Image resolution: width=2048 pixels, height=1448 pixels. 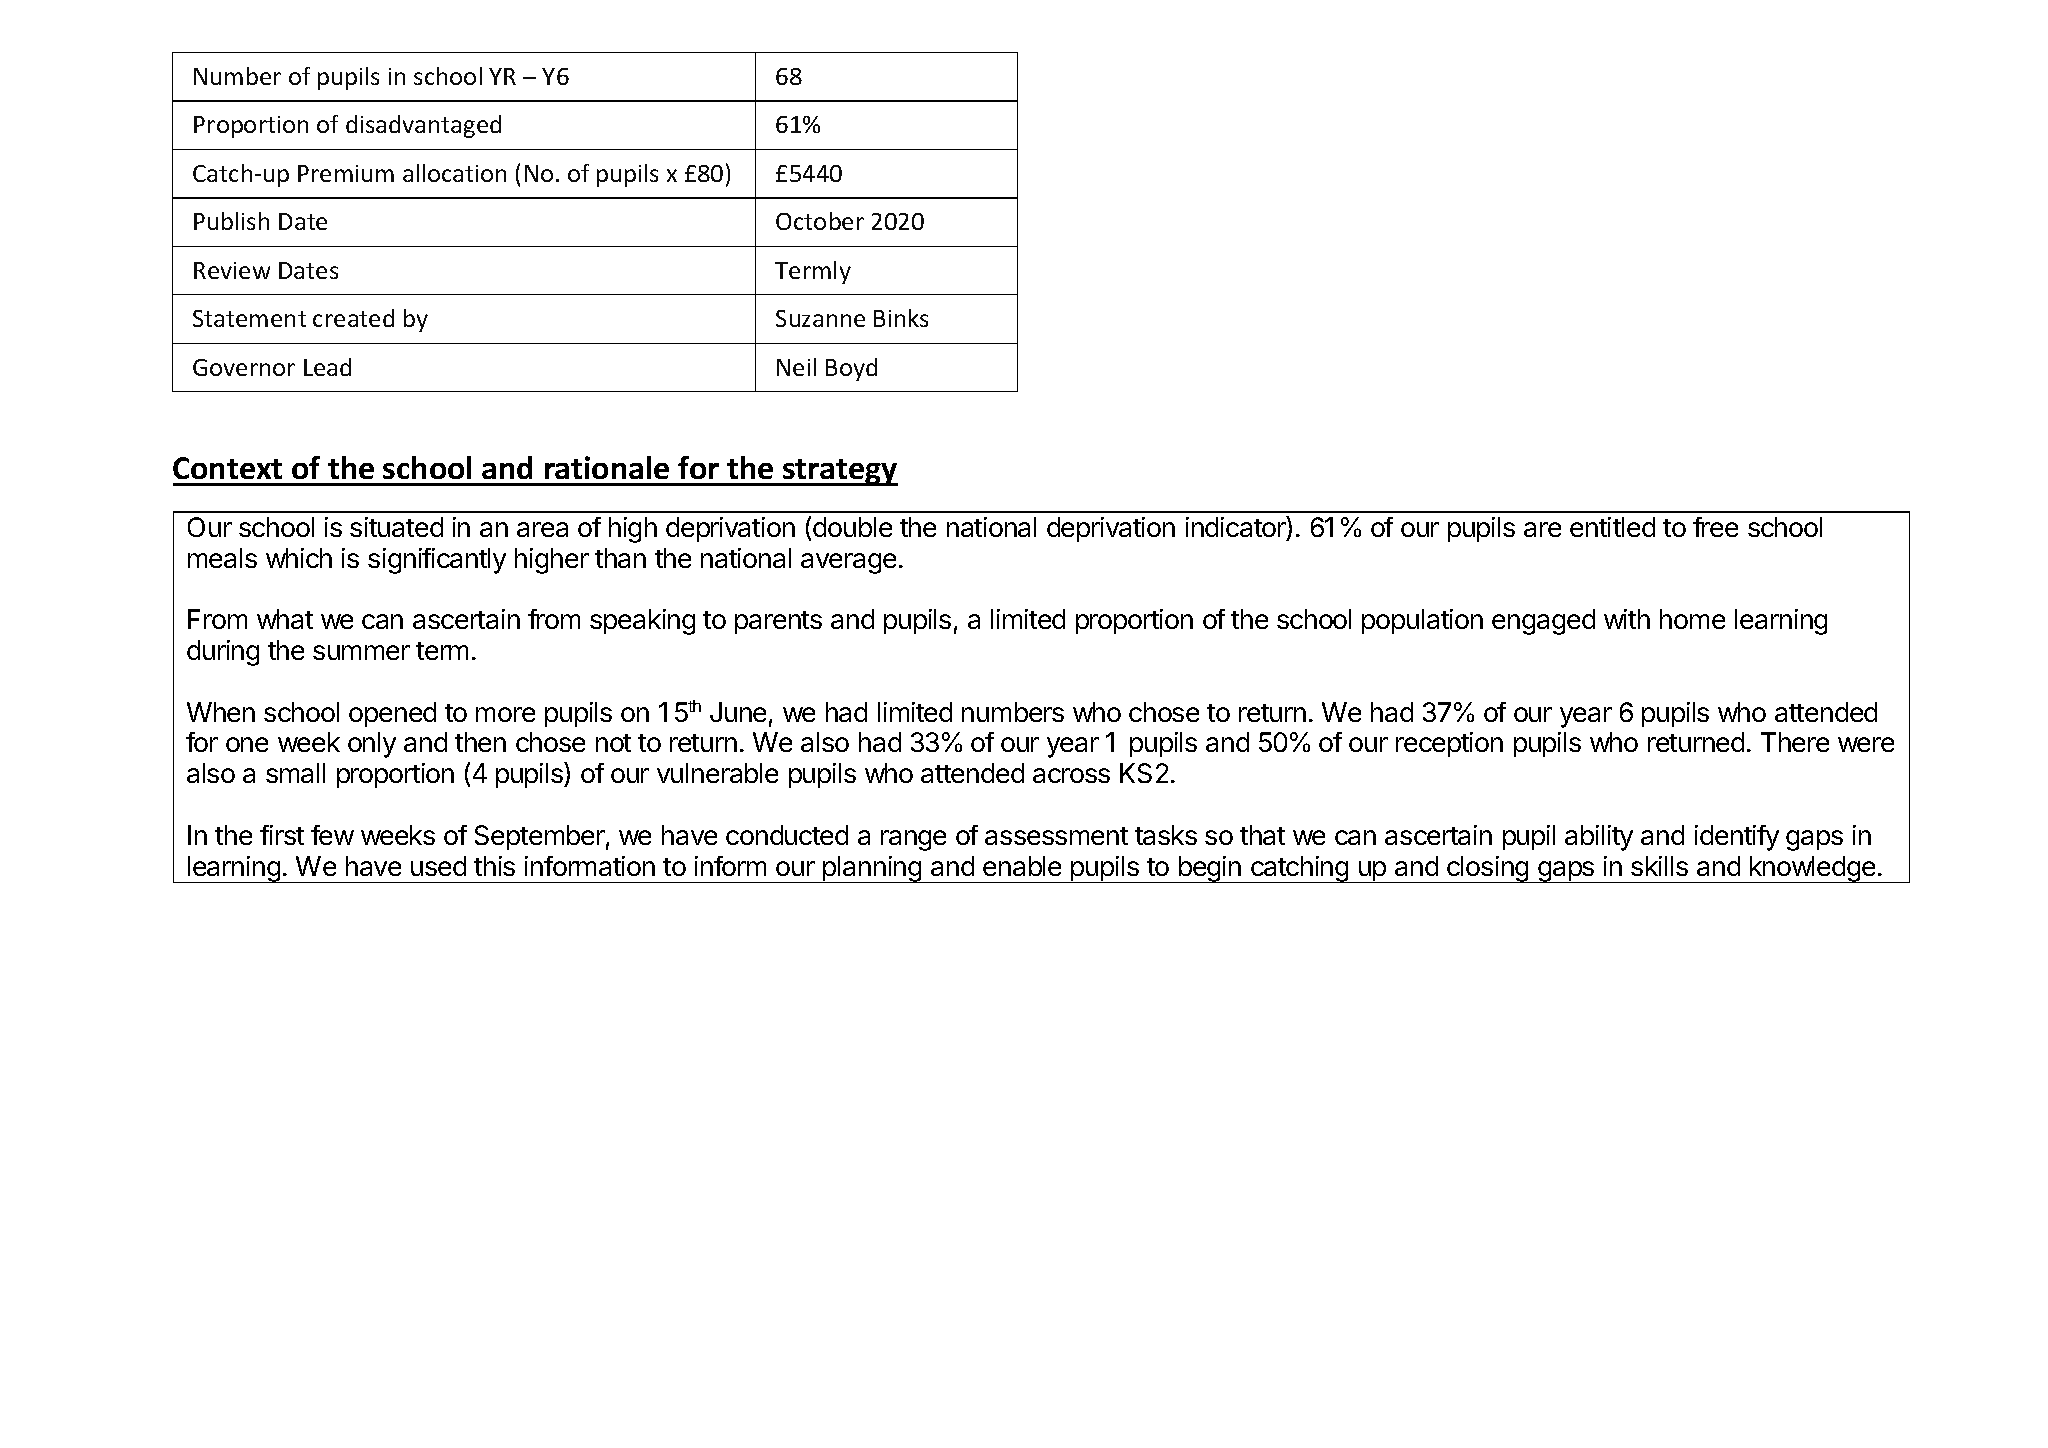 What do you see at coordinates (820, 221) in the screenshot?
I see `October` at bounding box center [820, 221].
